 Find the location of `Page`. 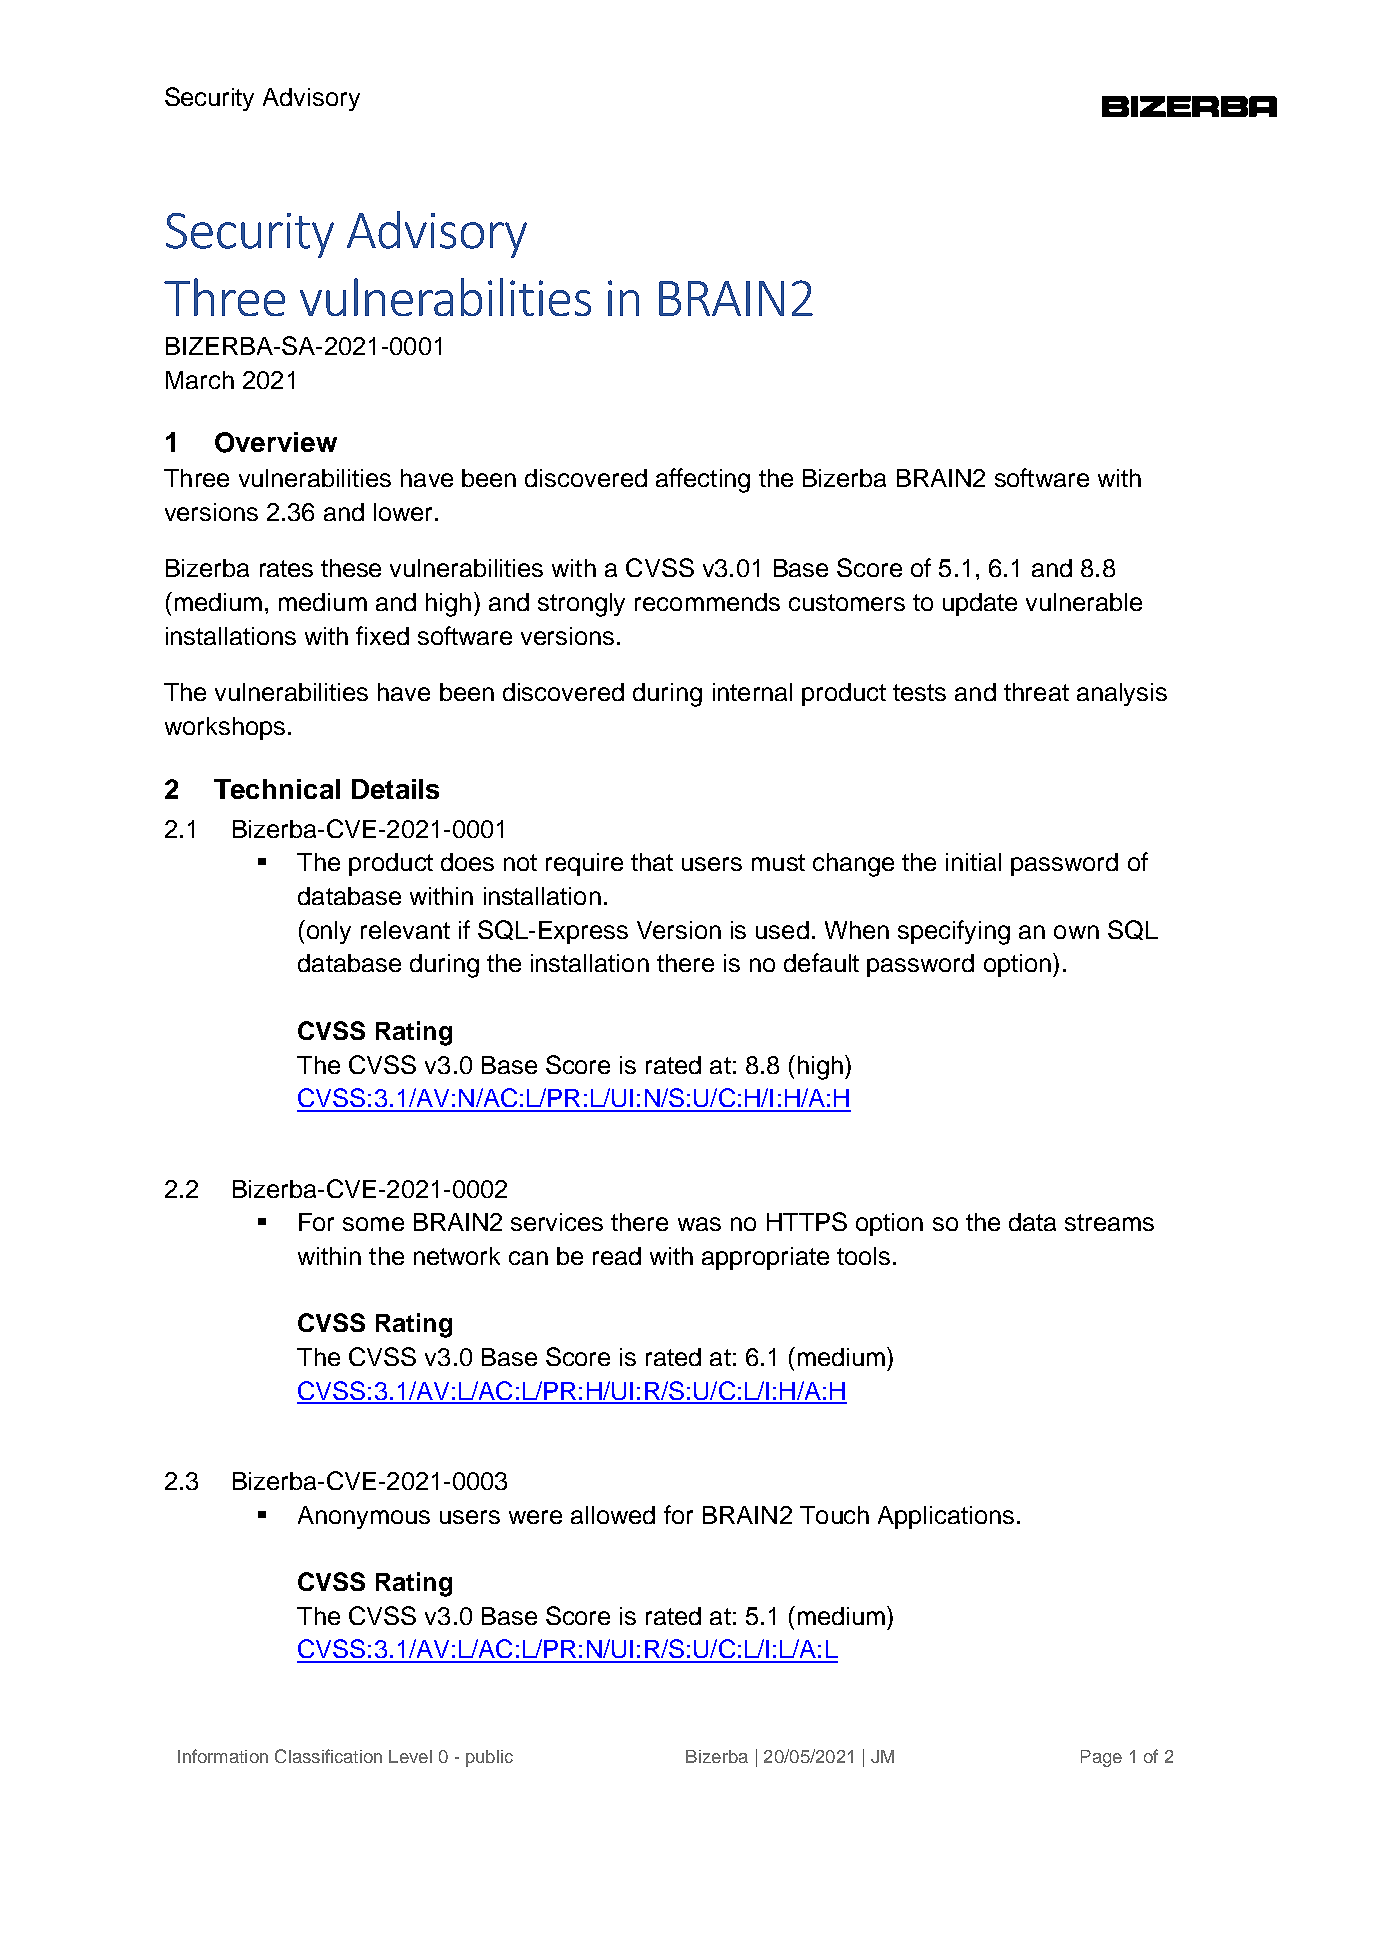

Page is located at coordinates (1101, 1758).
